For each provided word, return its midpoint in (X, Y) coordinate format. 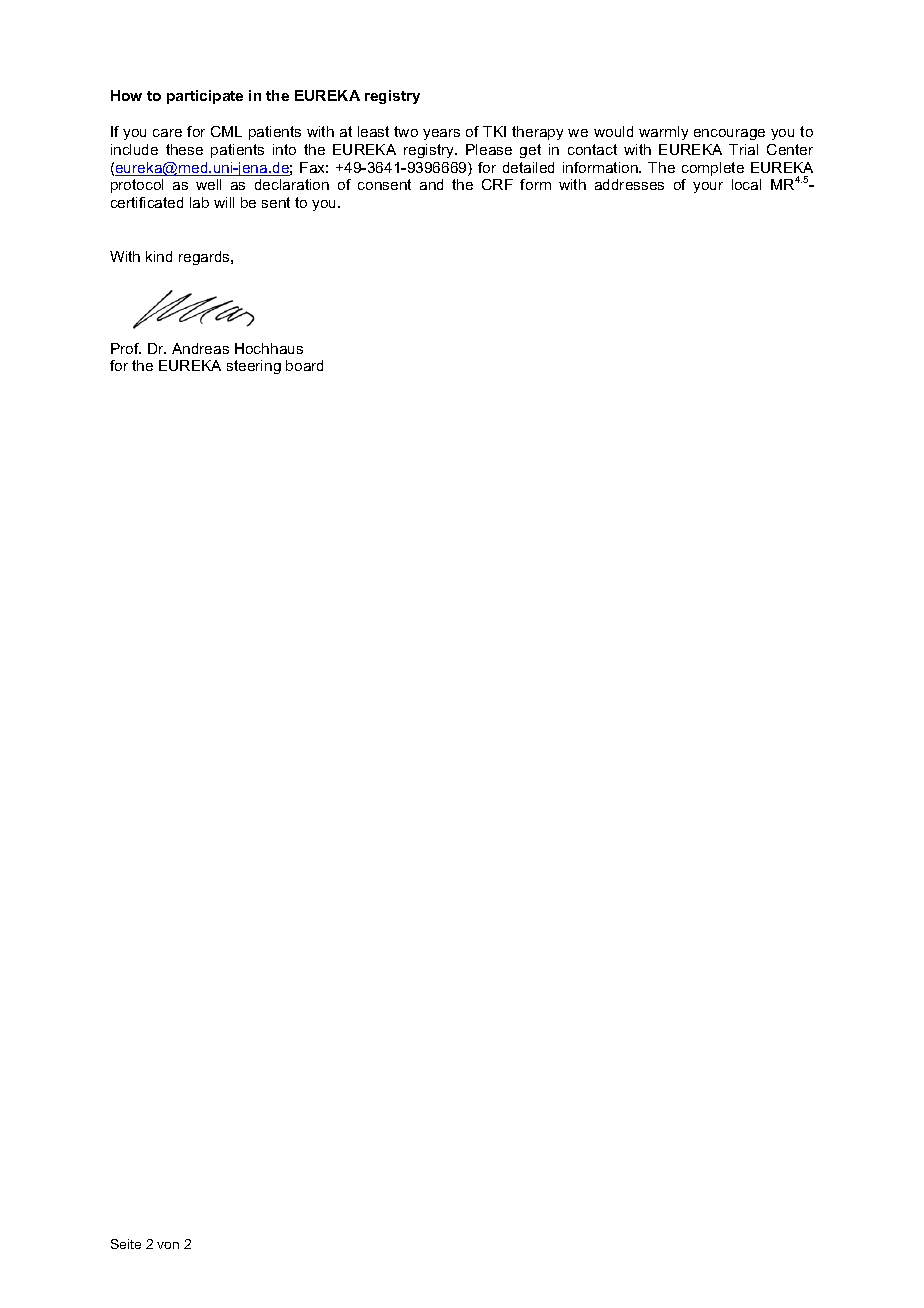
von (168, 1245)
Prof (126, 348)
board (304, 365)
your (708, 187)
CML (226, 131)
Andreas (200, 348)
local (746, 184)
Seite (126, 1244)
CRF (497, 184)
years (441, 134)
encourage (729, 134)
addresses (629, 184)
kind (159, 256)
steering (254, 367)
